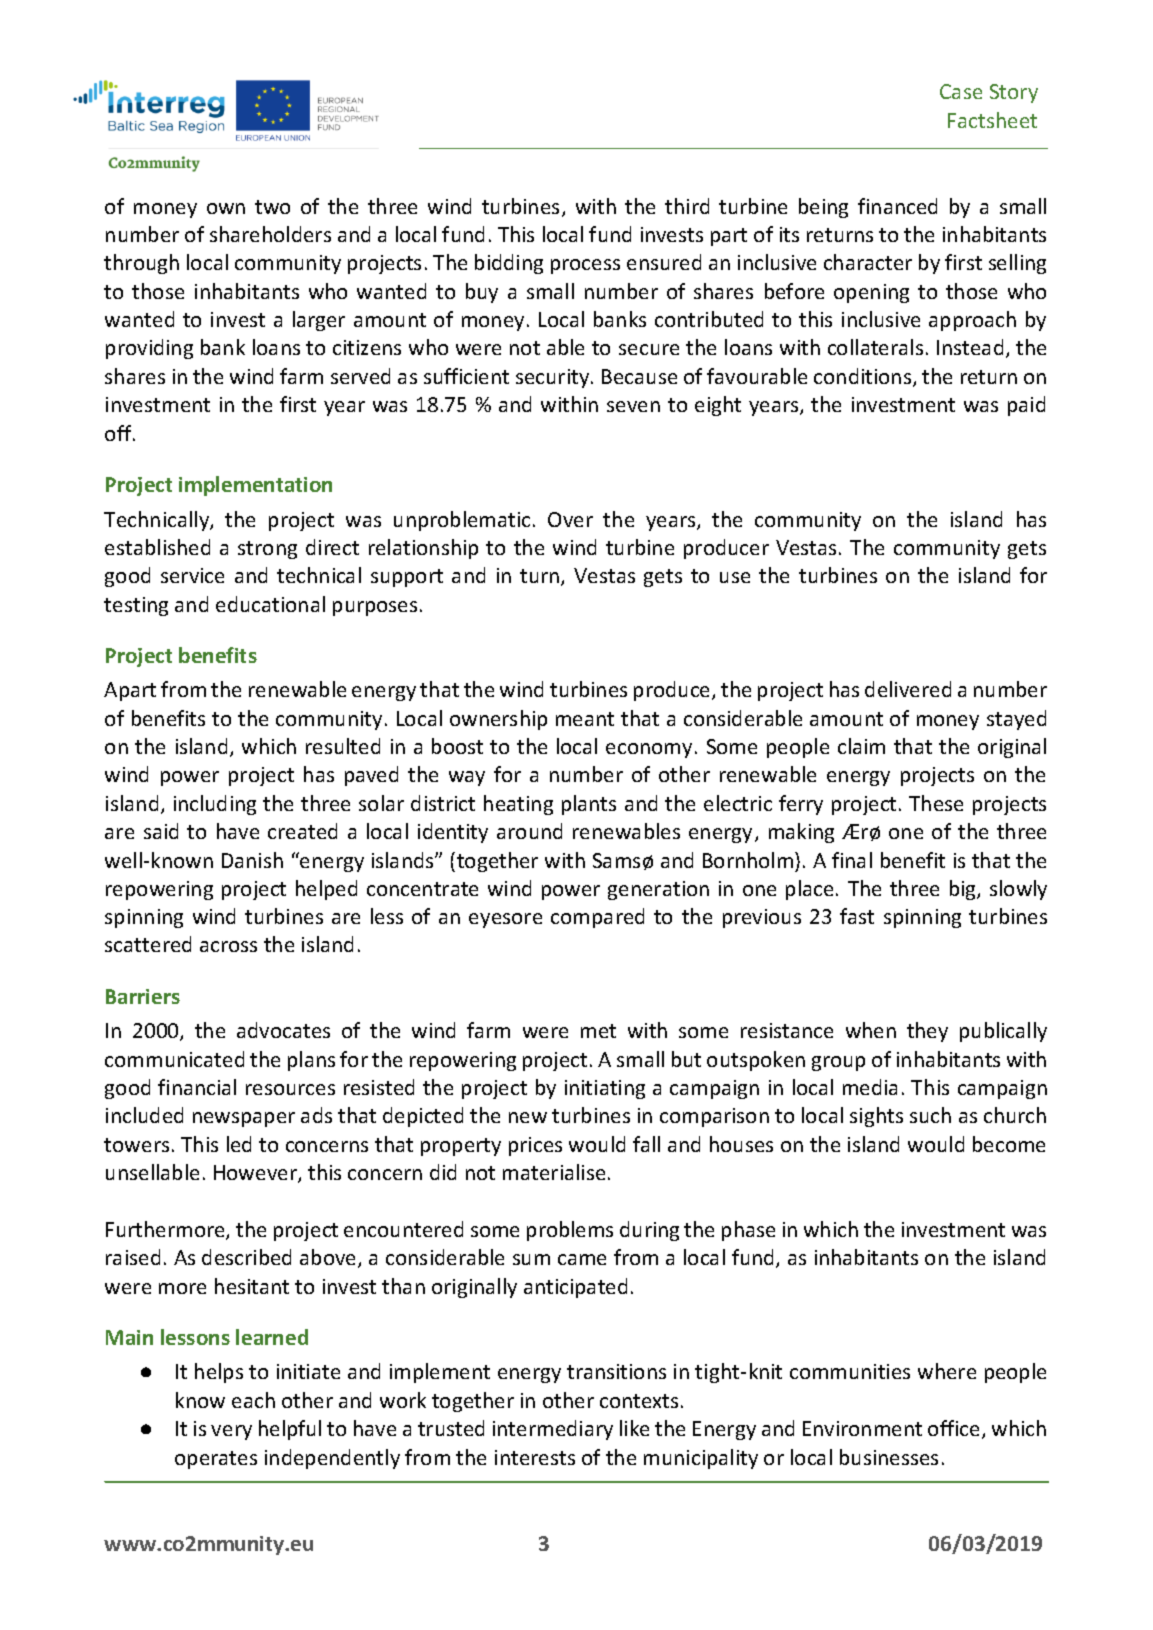 The height and width of the page is (1630, 1153). Describe the element at coordinates (633, 406) in the page. I see `seven` at that location.
